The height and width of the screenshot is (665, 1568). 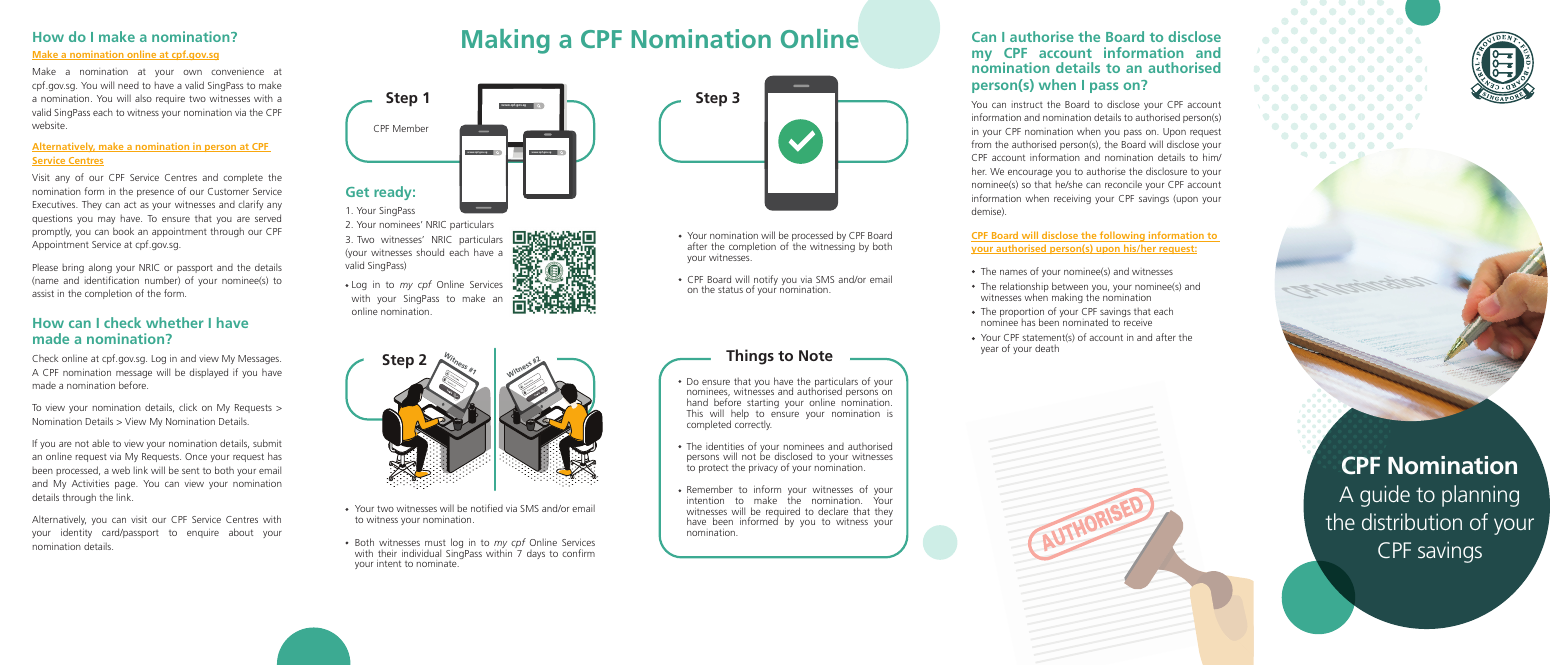 I want to click on guide, so click(x=1385, y=496).
